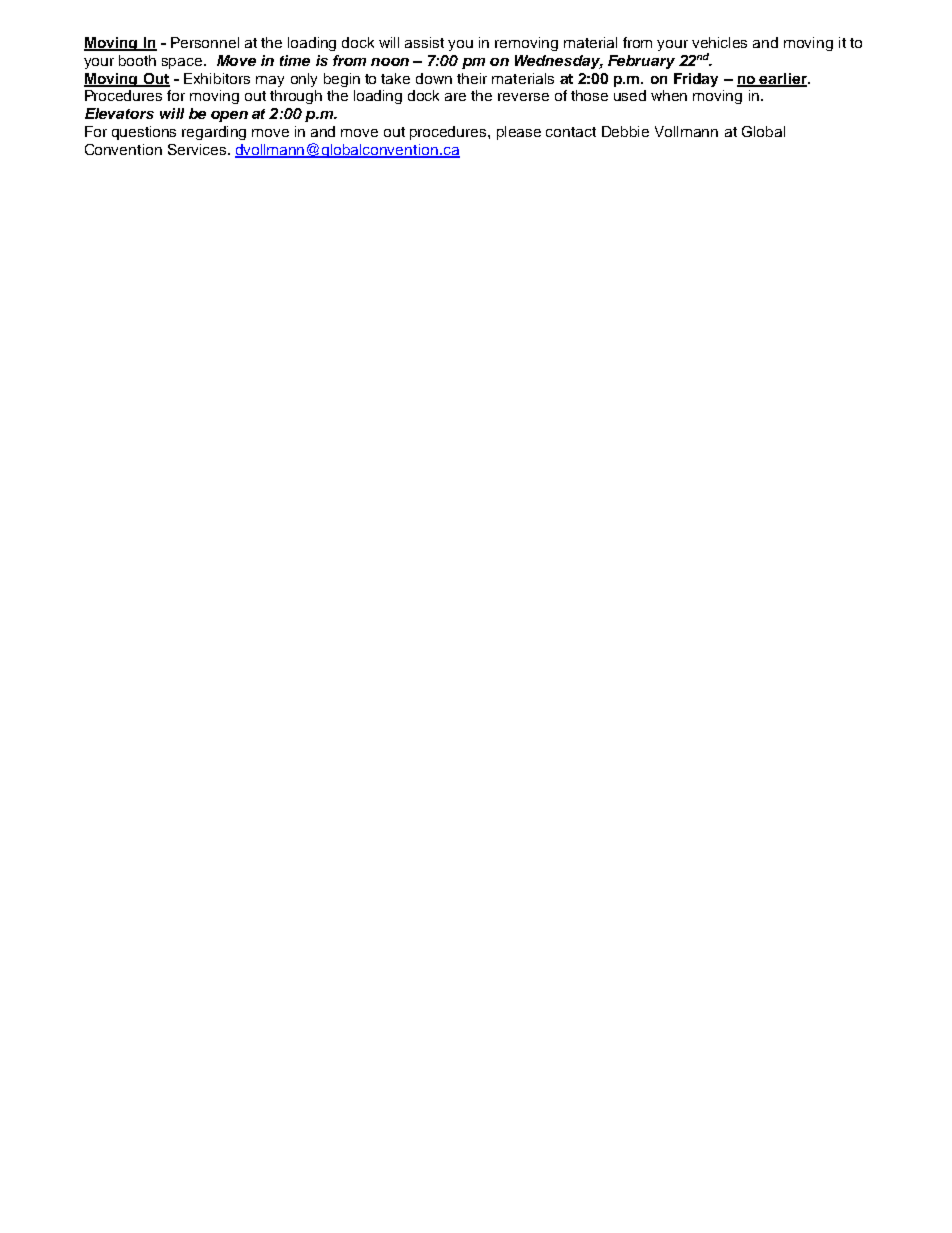  What do you see at coordinates (519, 133) in the image?
I see `please` at bounding box center [519, 133].
